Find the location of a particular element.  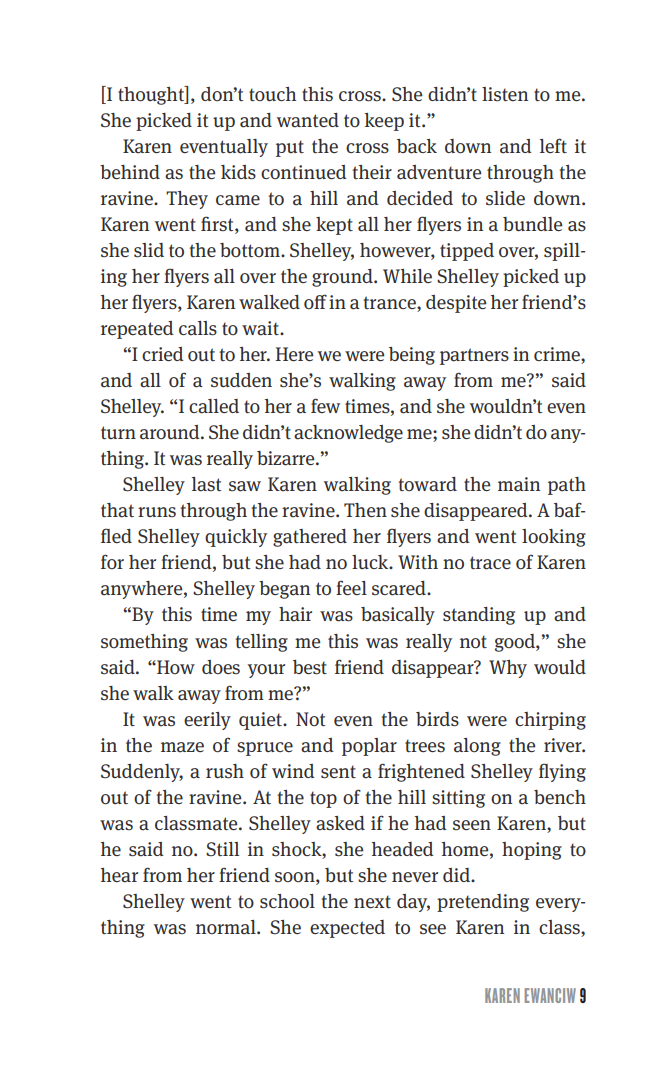

despite is located at coordinates (456, 304).
